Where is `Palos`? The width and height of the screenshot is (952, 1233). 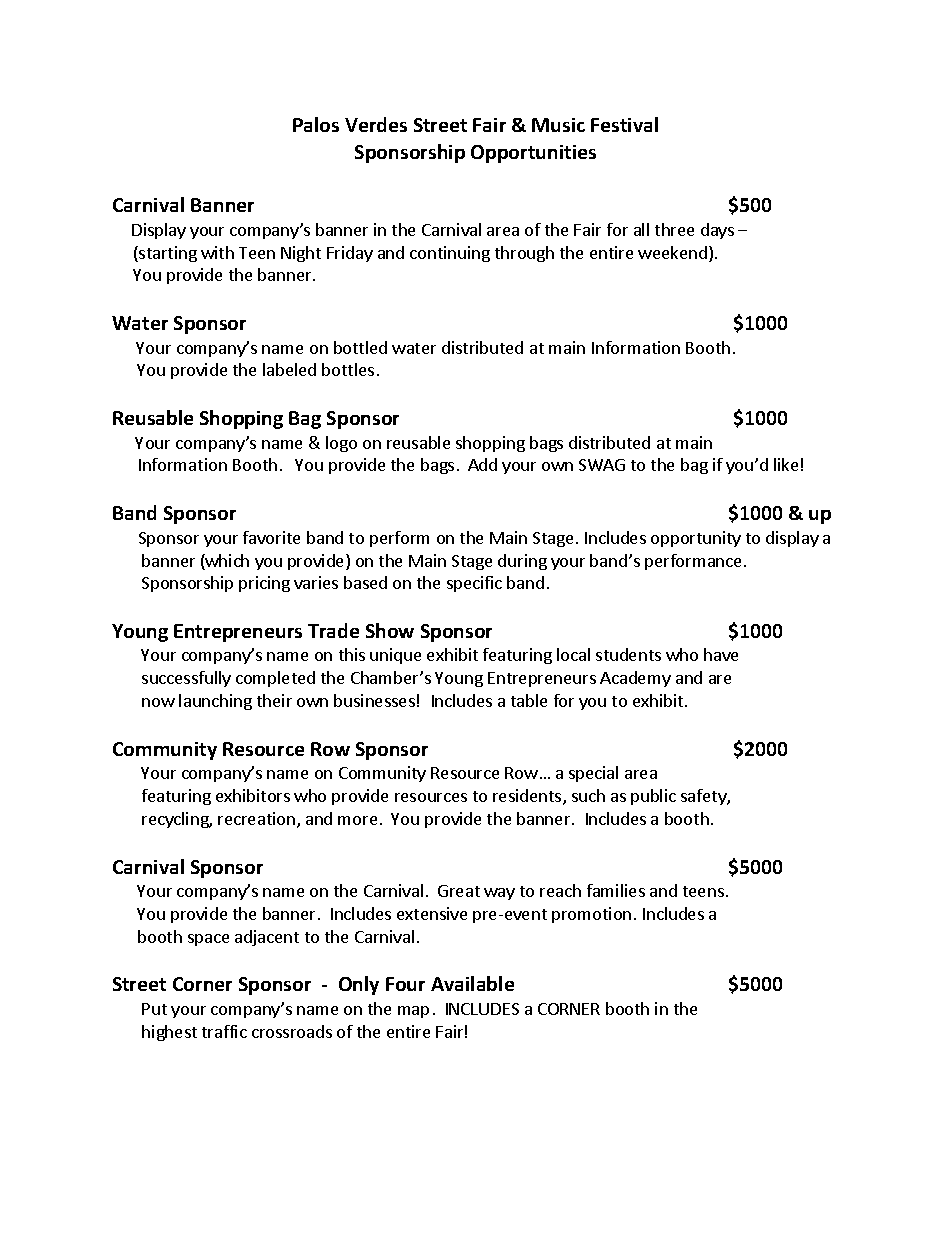
Palos is located at coordinates (316, 124).
